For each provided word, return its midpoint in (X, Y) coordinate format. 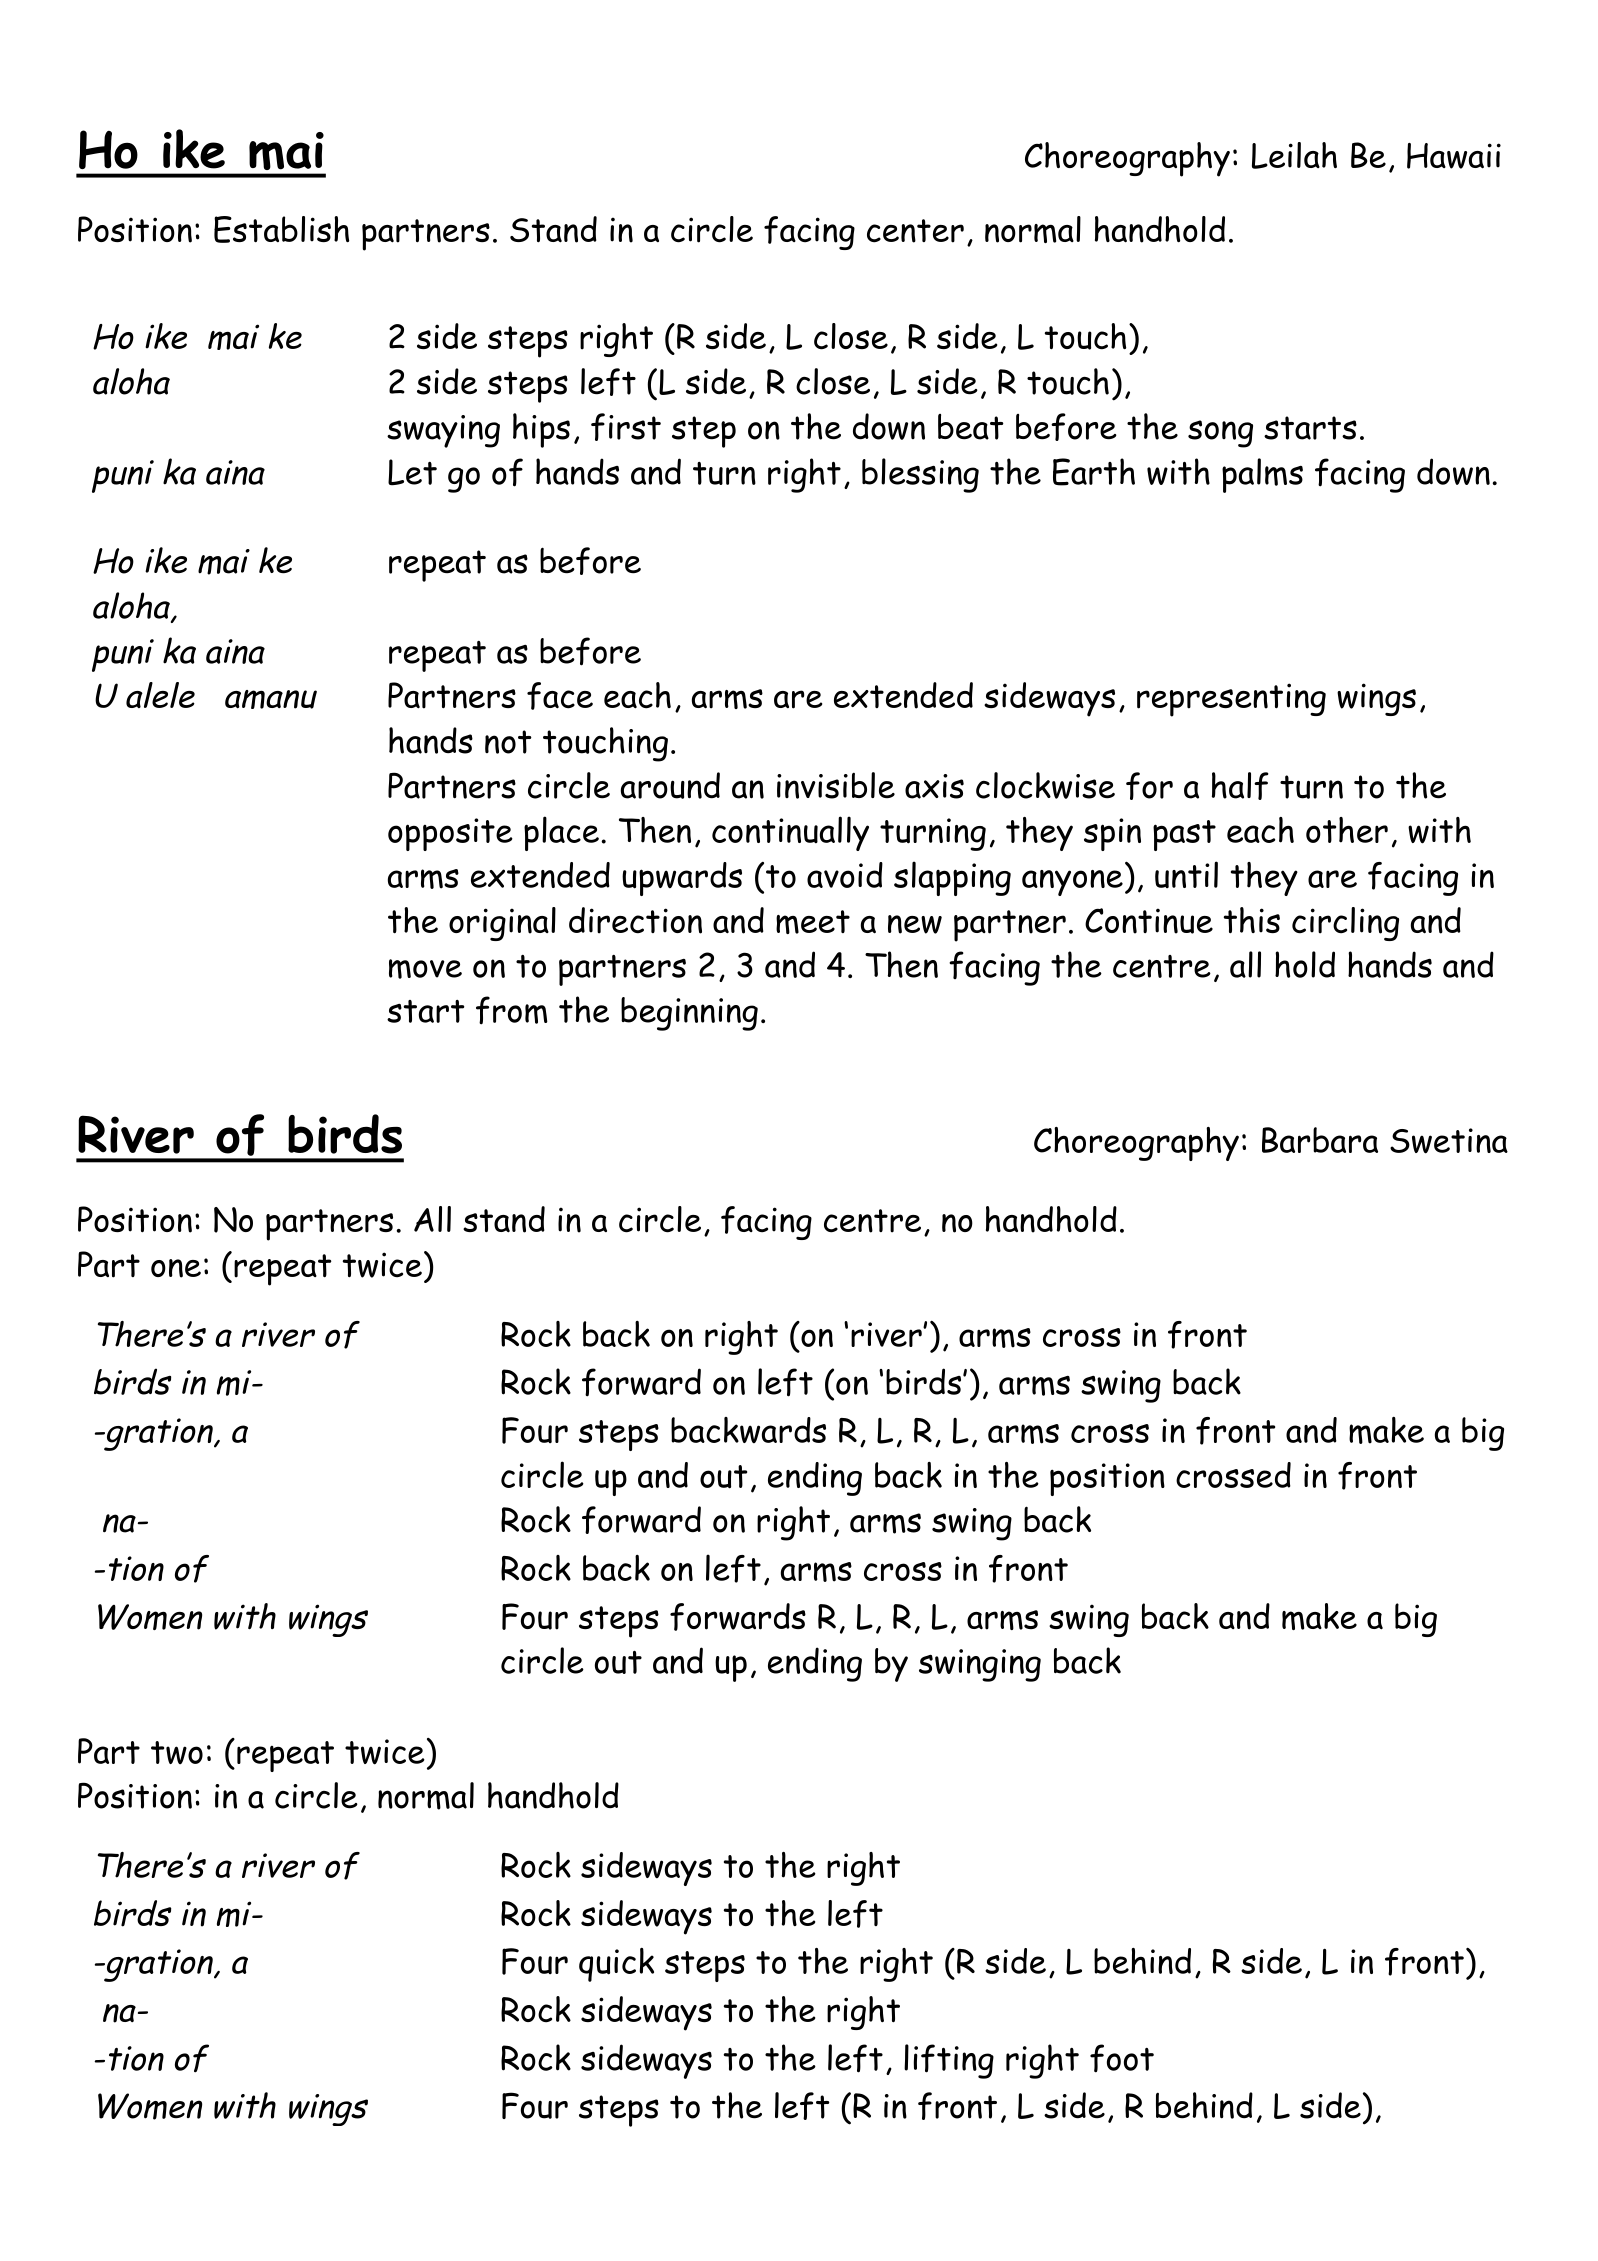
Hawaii (1454, 156)
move (425, 969)
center (915, 231)
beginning (689, 1014)
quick (616, 1965)
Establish (281, 229)
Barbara (1320, 1140)
